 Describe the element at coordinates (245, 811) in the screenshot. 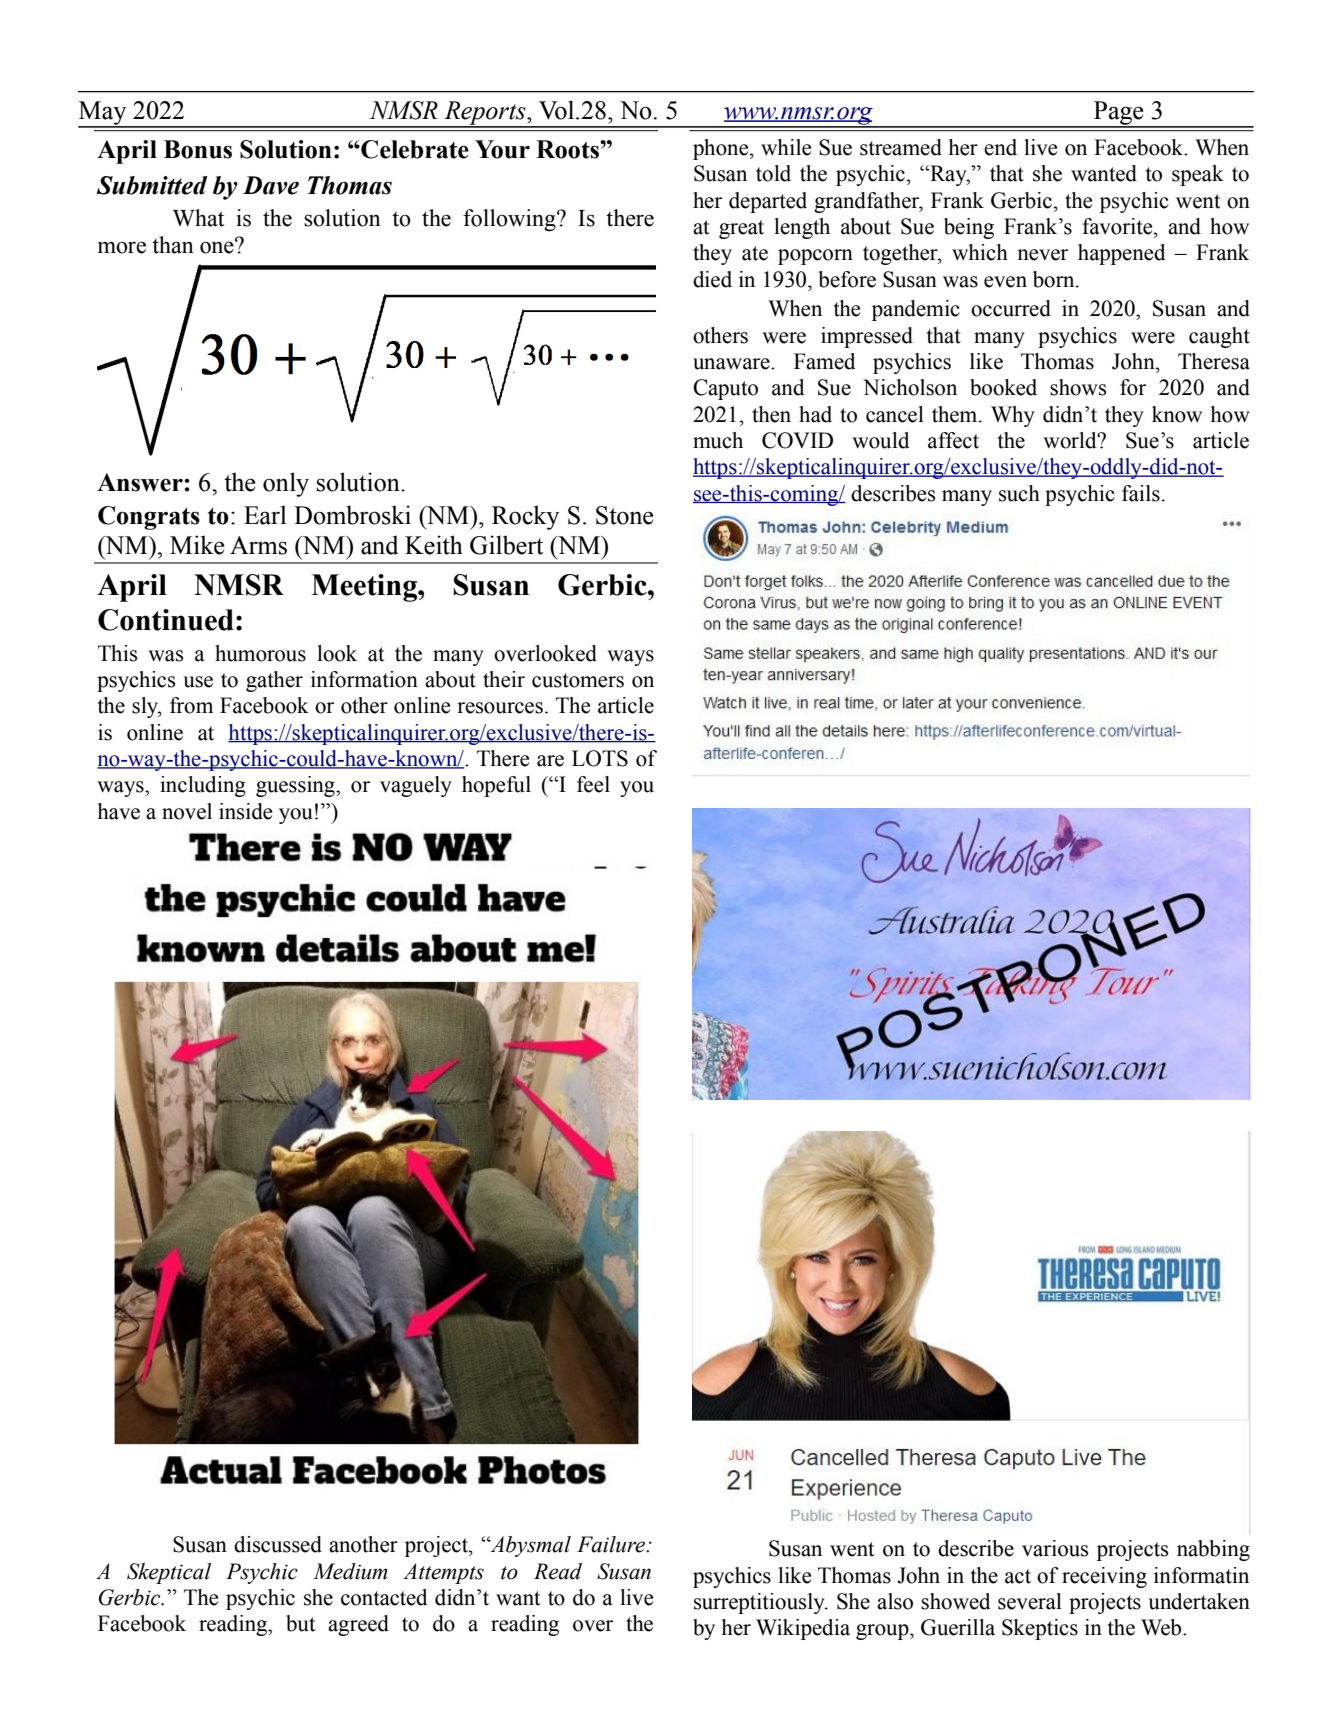

I see `inside` at that location.
